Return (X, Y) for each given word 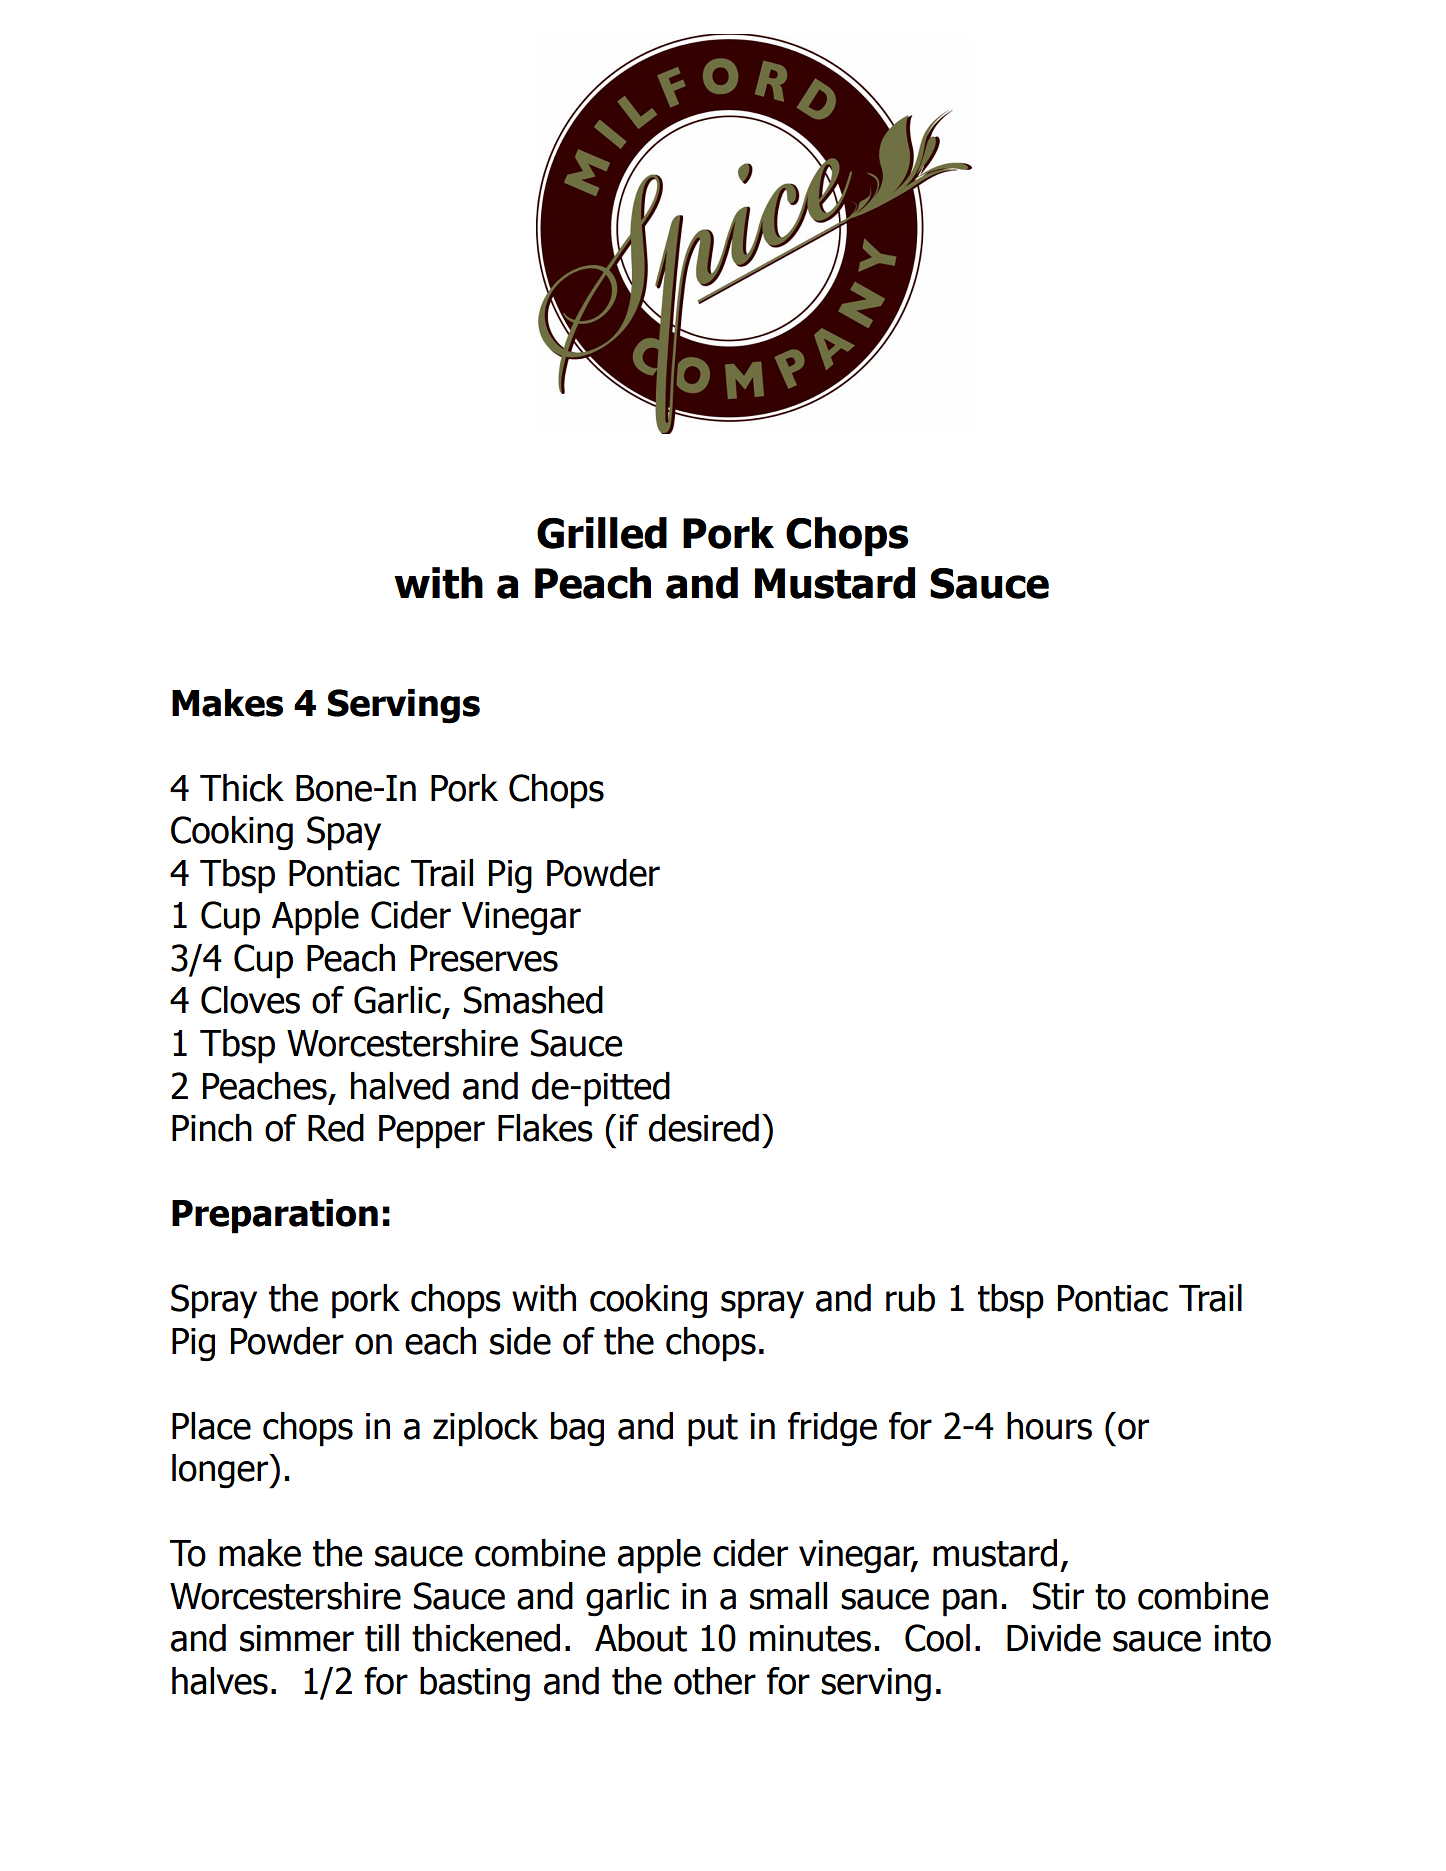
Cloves (250, 1000)
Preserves (484, 958)
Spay (344, 833)
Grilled (602, 533)
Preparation (275, 1216)
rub (910, 1298)
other (715, 1681)
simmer (297, 1638)
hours (1049, 1426)
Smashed (533, 1000)
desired (704, 1128)
